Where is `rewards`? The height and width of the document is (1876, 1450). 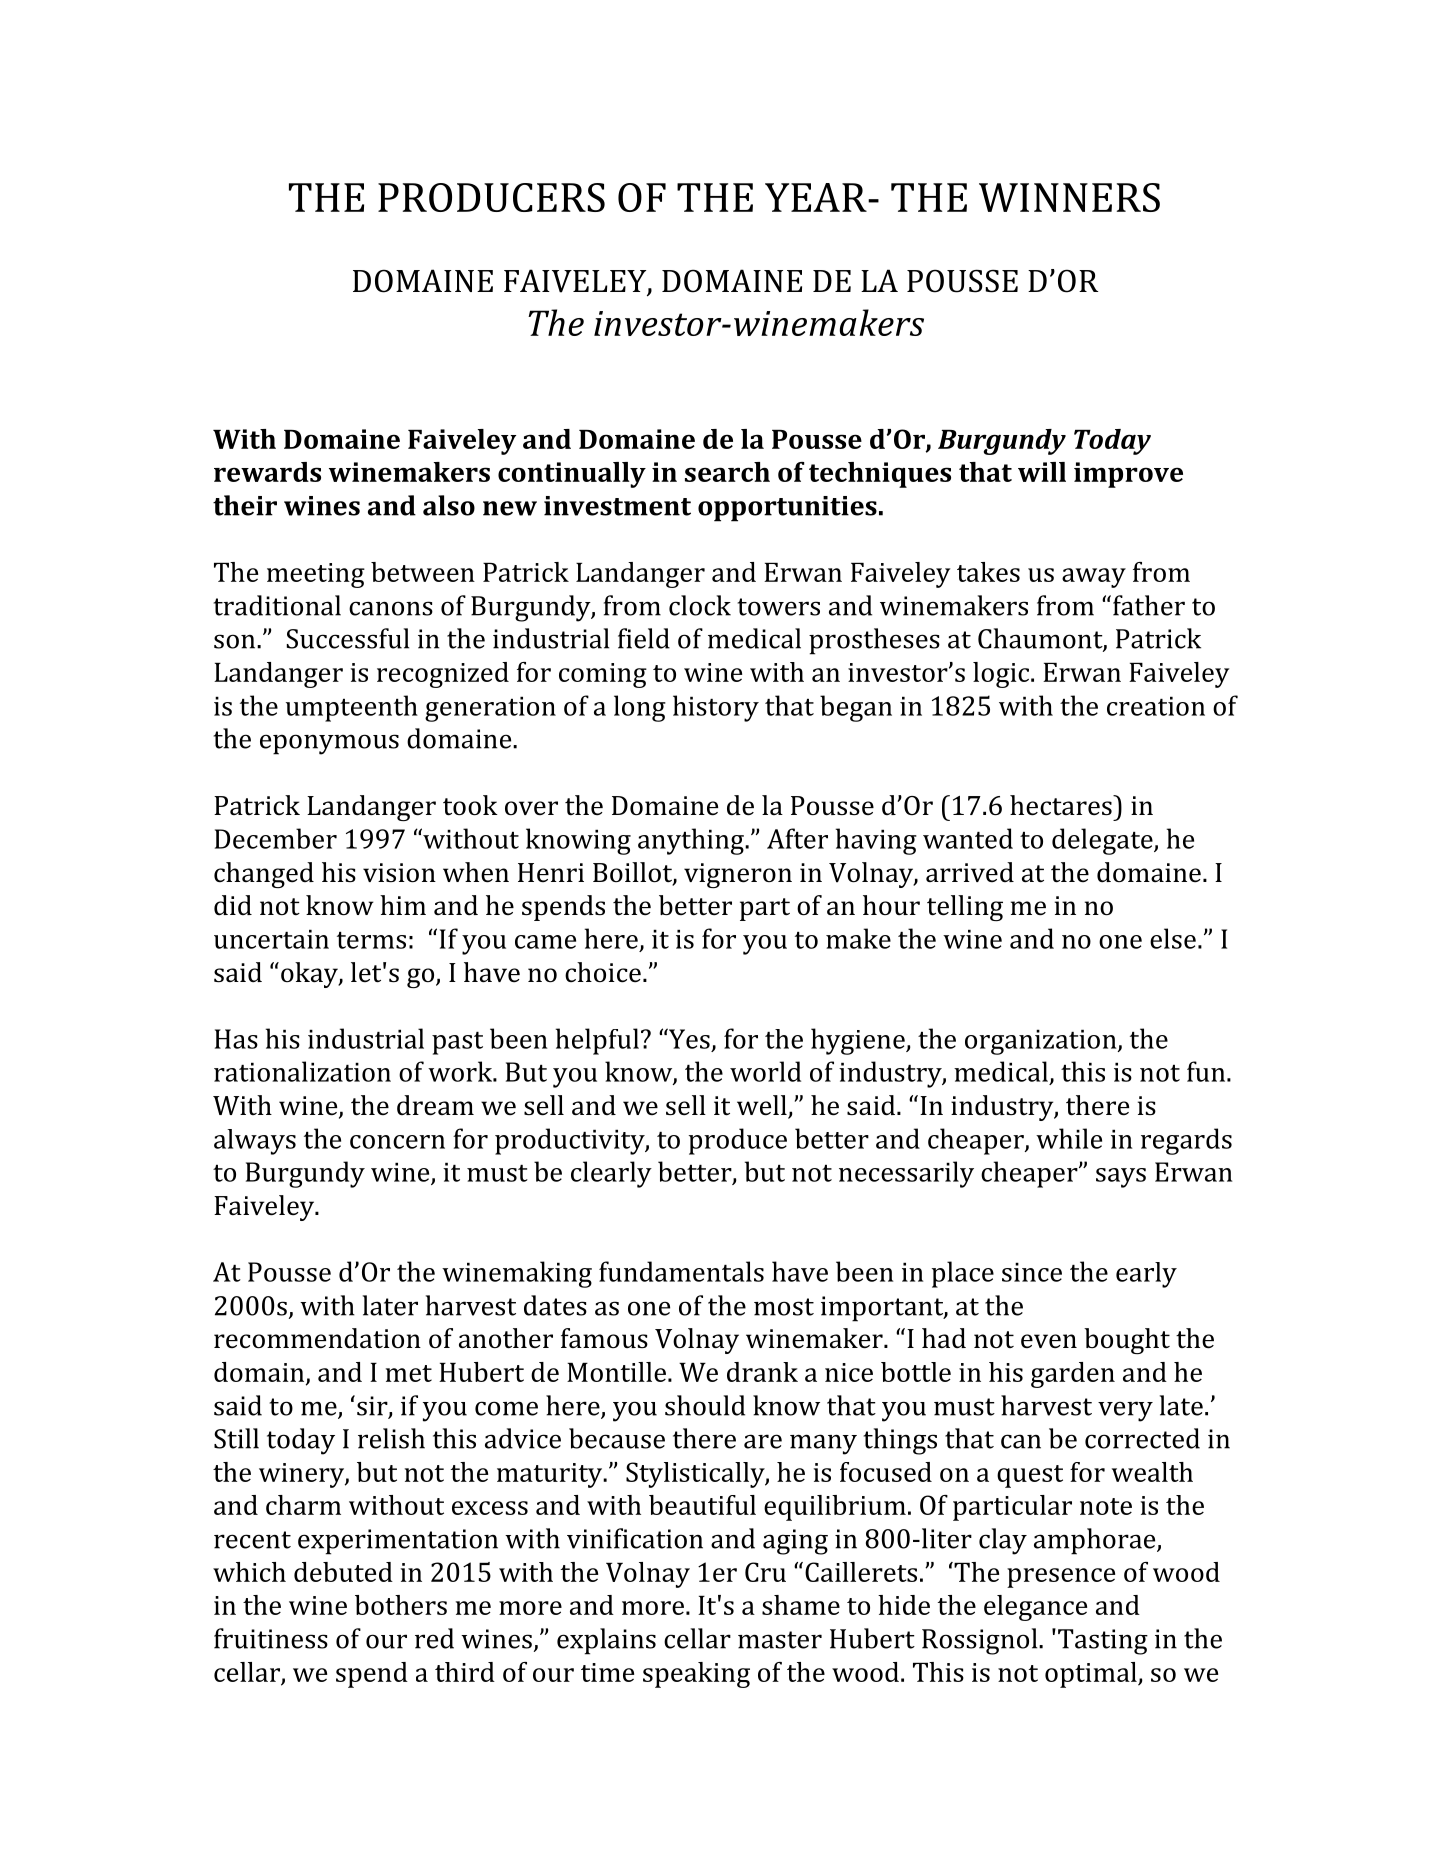 rewards is located at coordinates (267, 472).
